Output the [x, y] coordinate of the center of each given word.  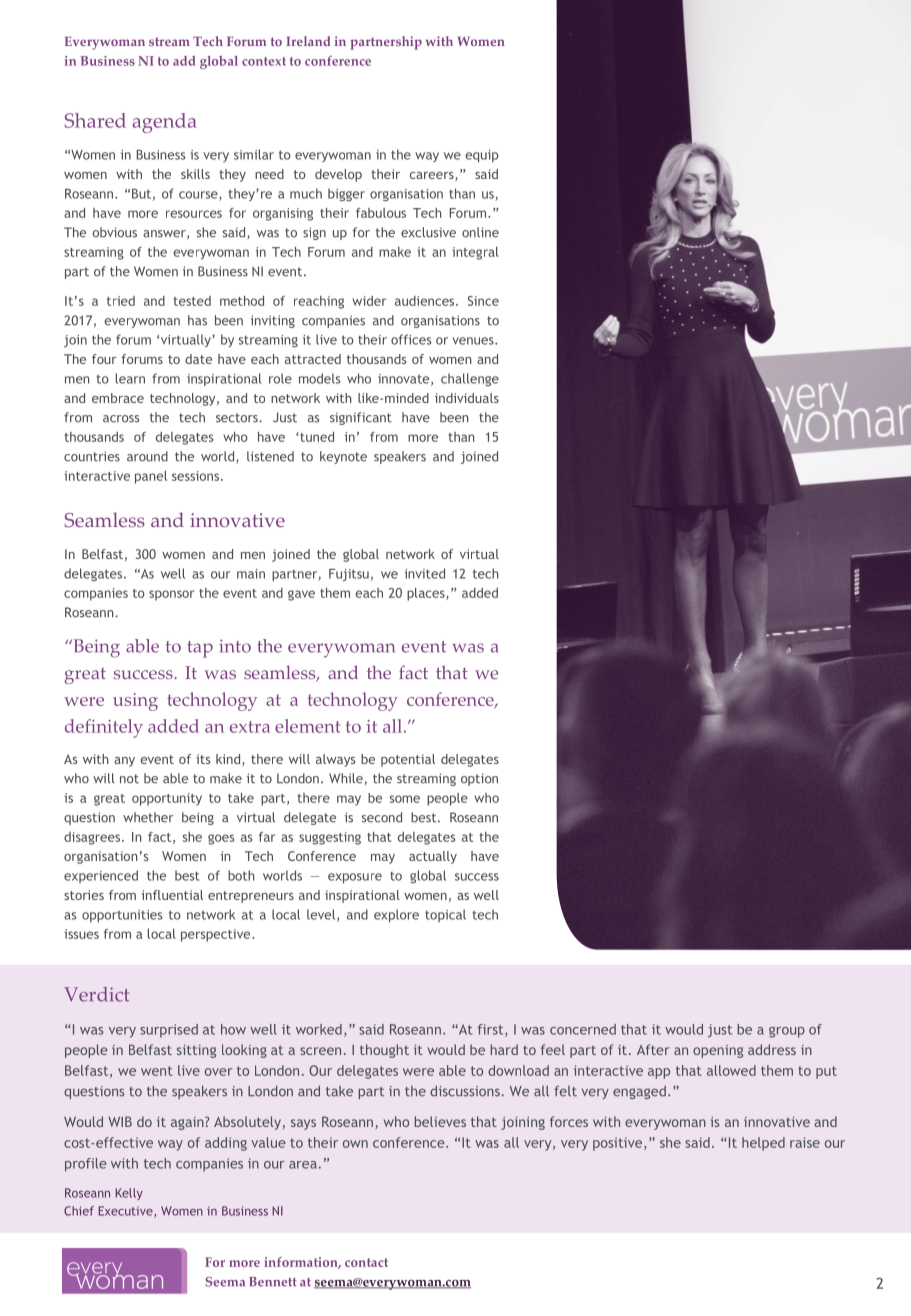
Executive [126, 1212]
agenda [164, 123]
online [480, 232]
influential [172, 895]
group [787, 1032]
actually [433, 857]
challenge [470, 379]
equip [481, 156]
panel [151, 477]
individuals [467, 398]
